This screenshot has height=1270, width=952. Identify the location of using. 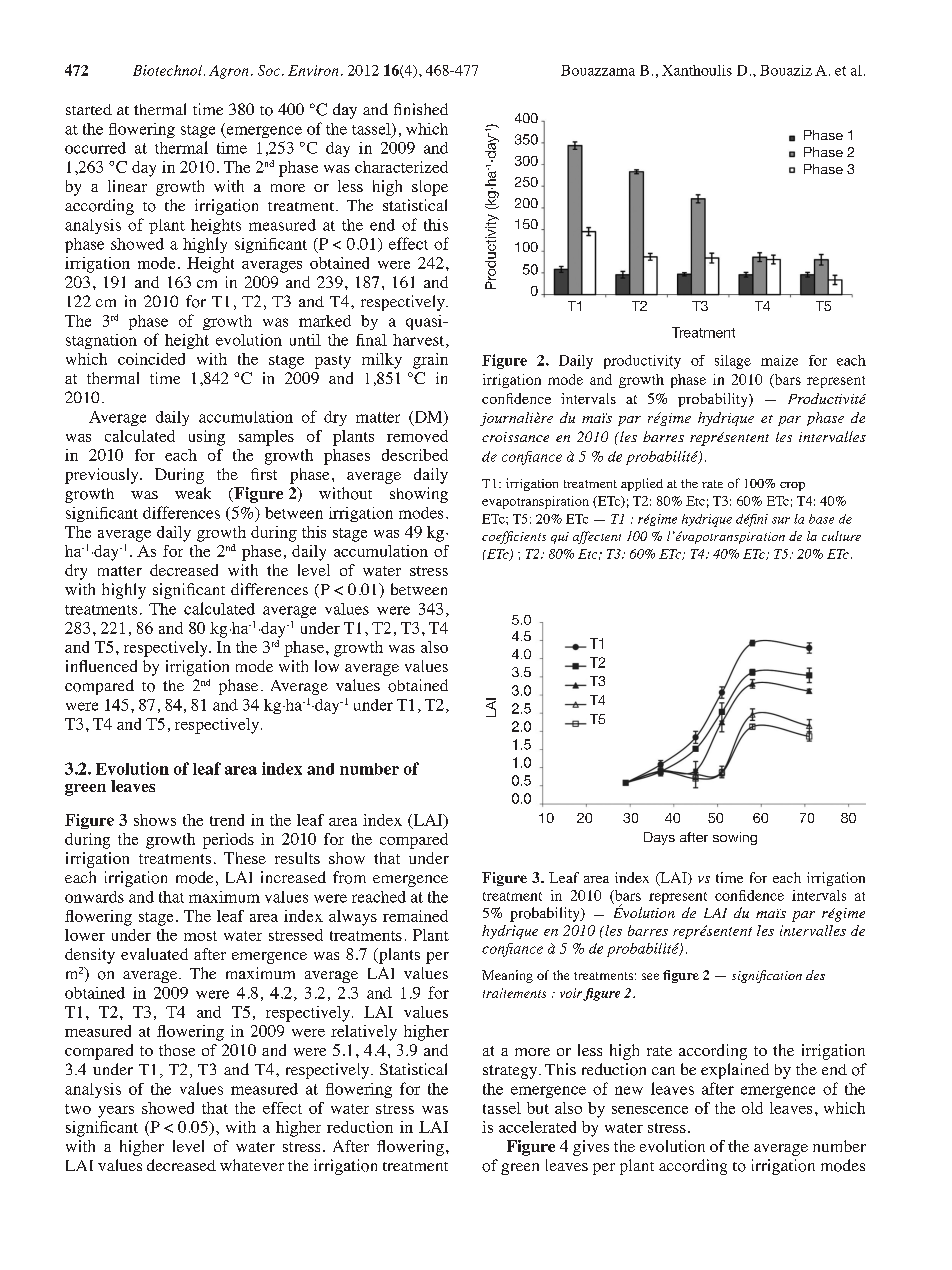
(207, 438).
